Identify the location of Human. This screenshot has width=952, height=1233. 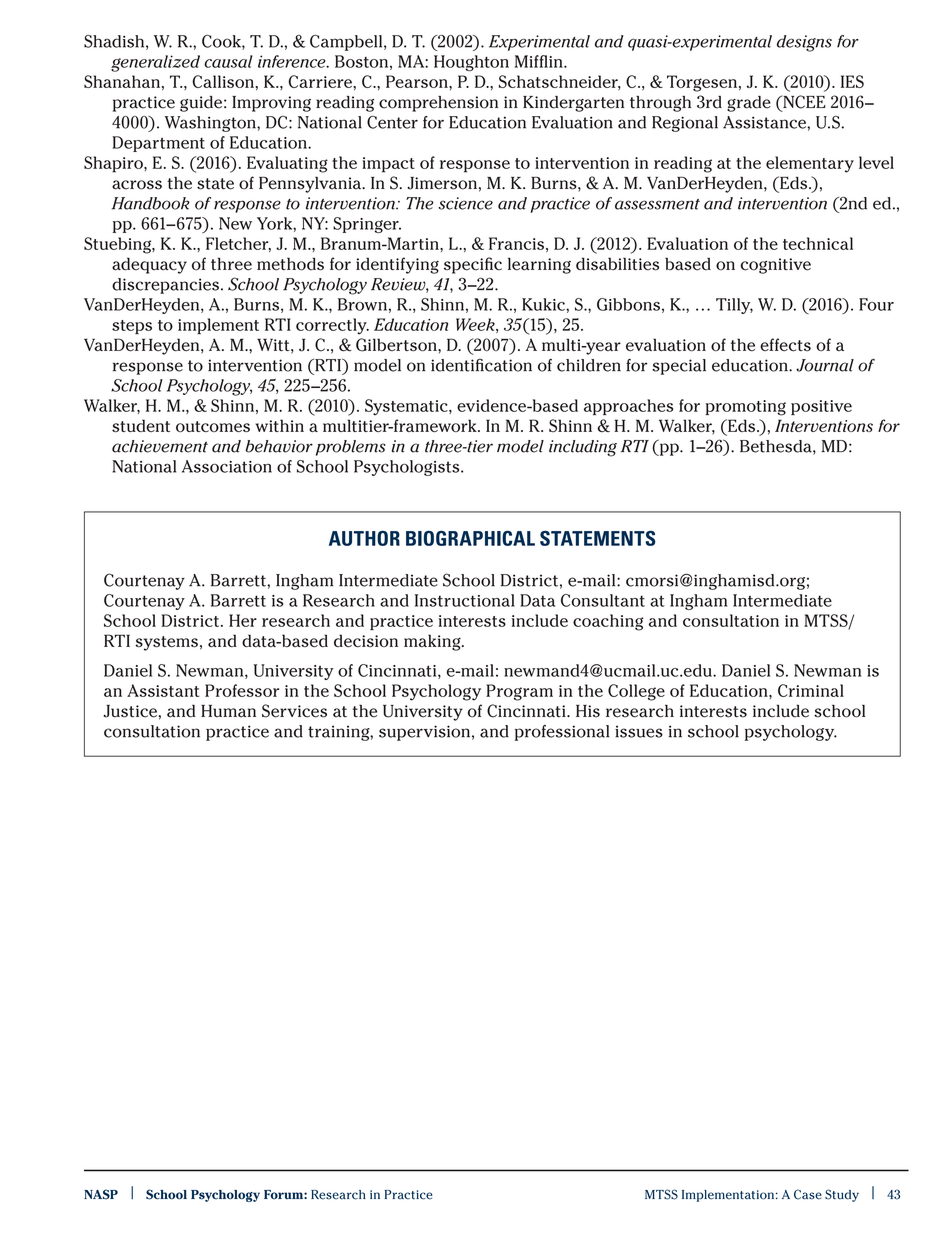
(228, 711).
